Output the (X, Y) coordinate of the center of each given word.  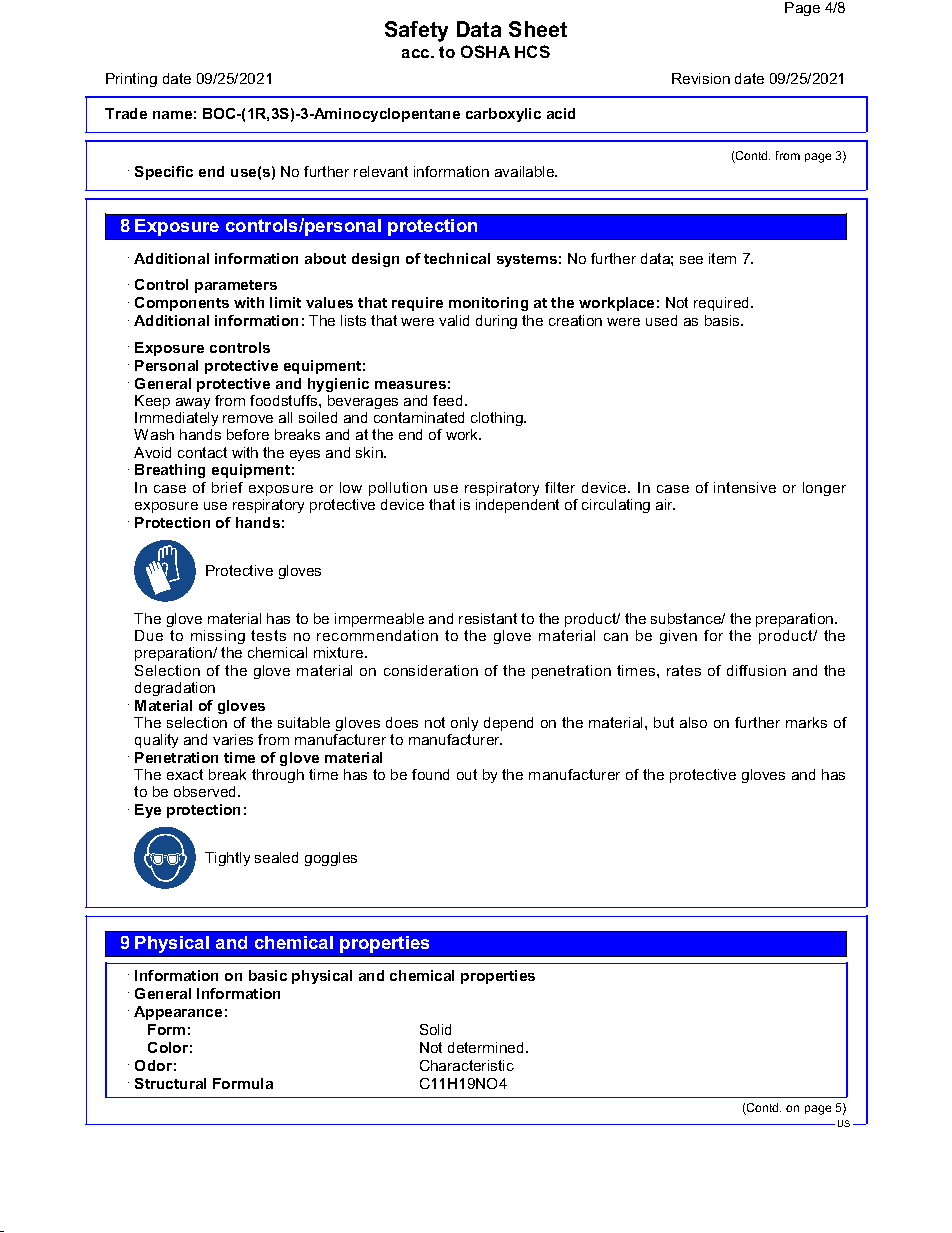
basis (723, 320)
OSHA (485, 51)
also (693, 722)
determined (485, 1047)
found (430, 774)
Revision (701, 78)
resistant (488, 618)
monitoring (488, 304)
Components (182, 304)
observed (206, 791)
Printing (131, 80)
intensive (745, 487)
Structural (170, 1083)
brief (227, 487)
